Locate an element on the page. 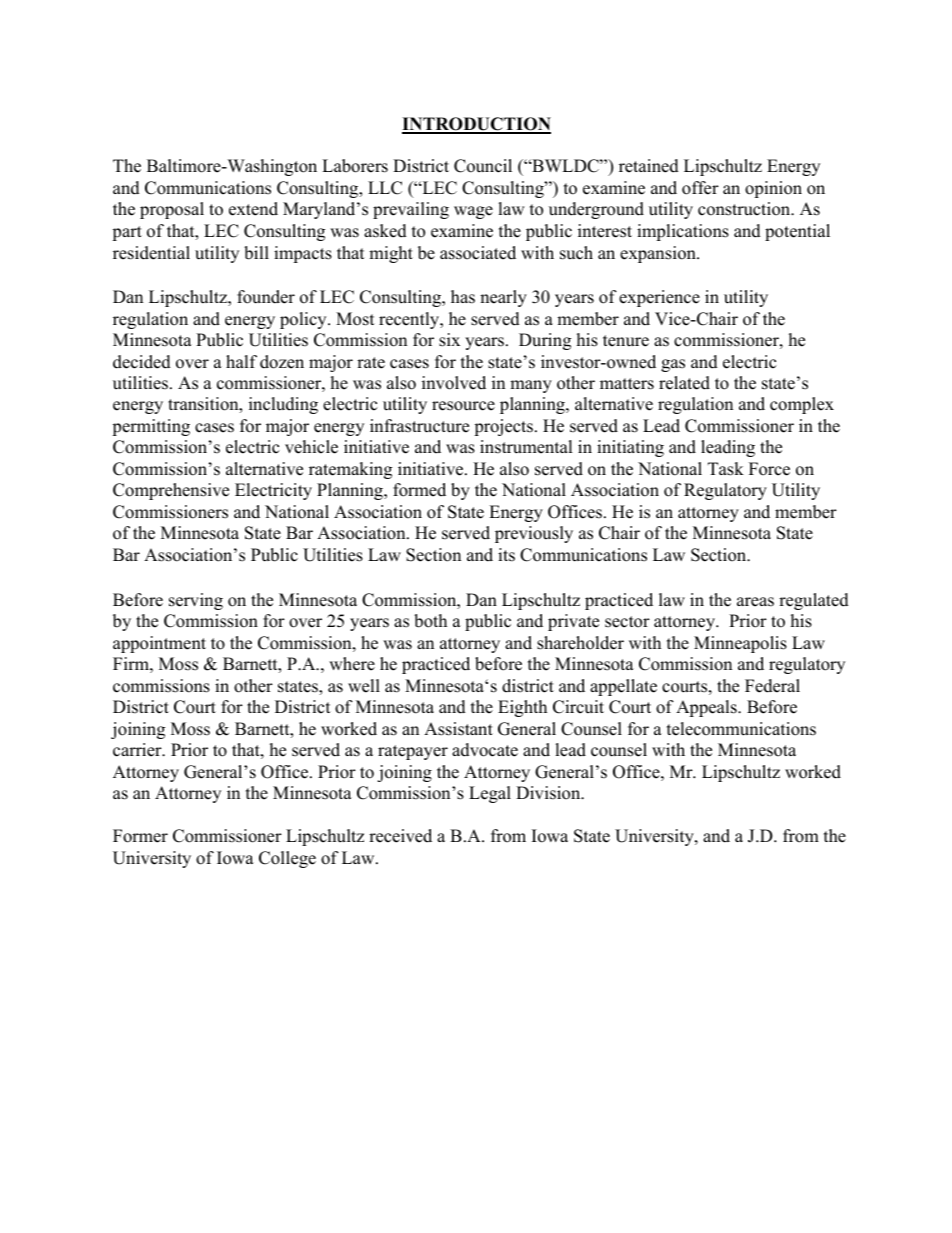  Appeals is located at coordinates (707, 708).
